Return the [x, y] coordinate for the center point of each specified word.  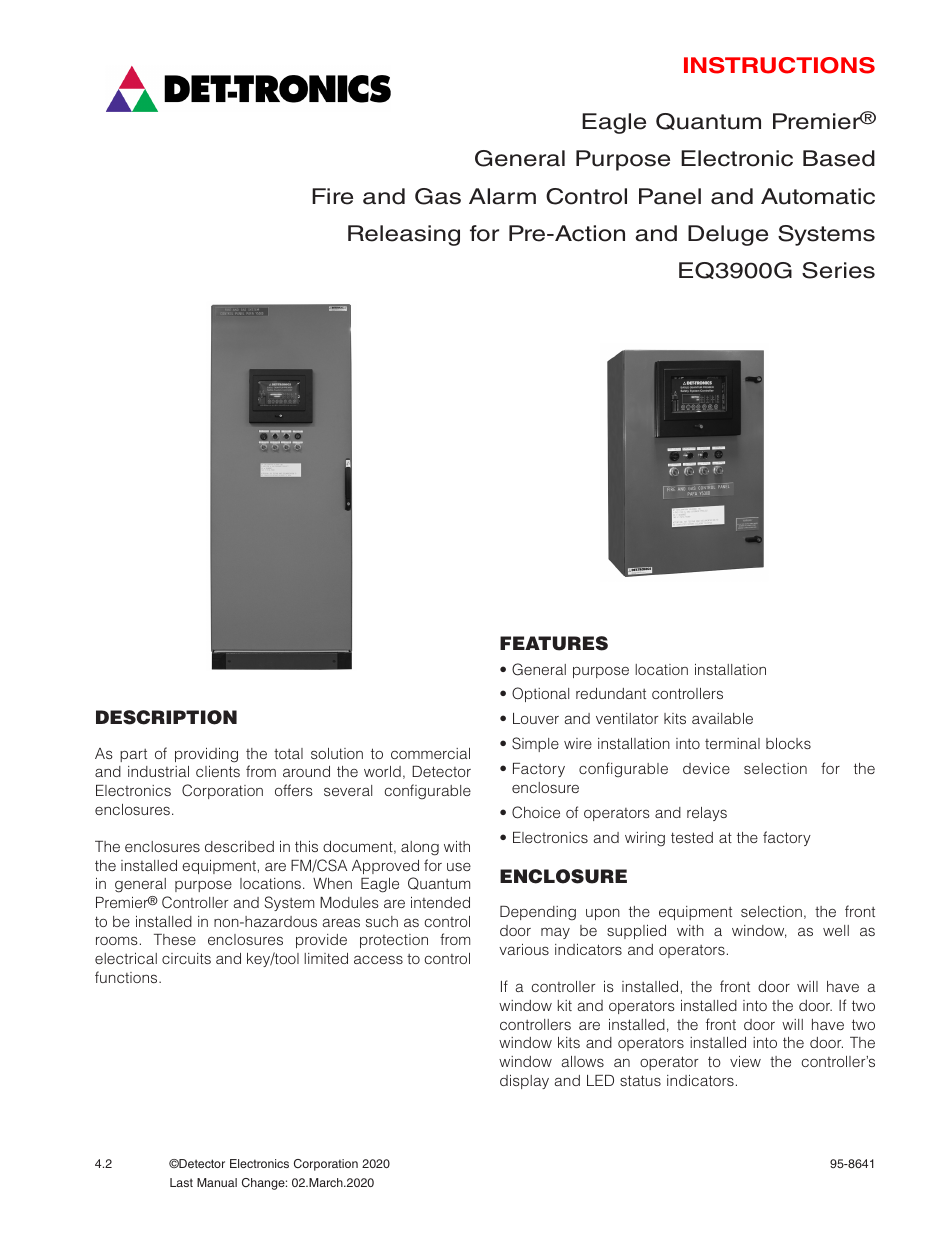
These [175, 939]
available [722, 718]
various [524, 949]
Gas [438, 196]
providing [206, 755]
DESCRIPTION [166, 717]
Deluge [728, 235]
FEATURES [554, 643]
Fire [332, 196]
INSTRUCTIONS [779, 65]
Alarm [502, 196]
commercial [430, 753]
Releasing [404, 235]
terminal [732, 743]
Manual [217, 1182]
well [836, 930]
